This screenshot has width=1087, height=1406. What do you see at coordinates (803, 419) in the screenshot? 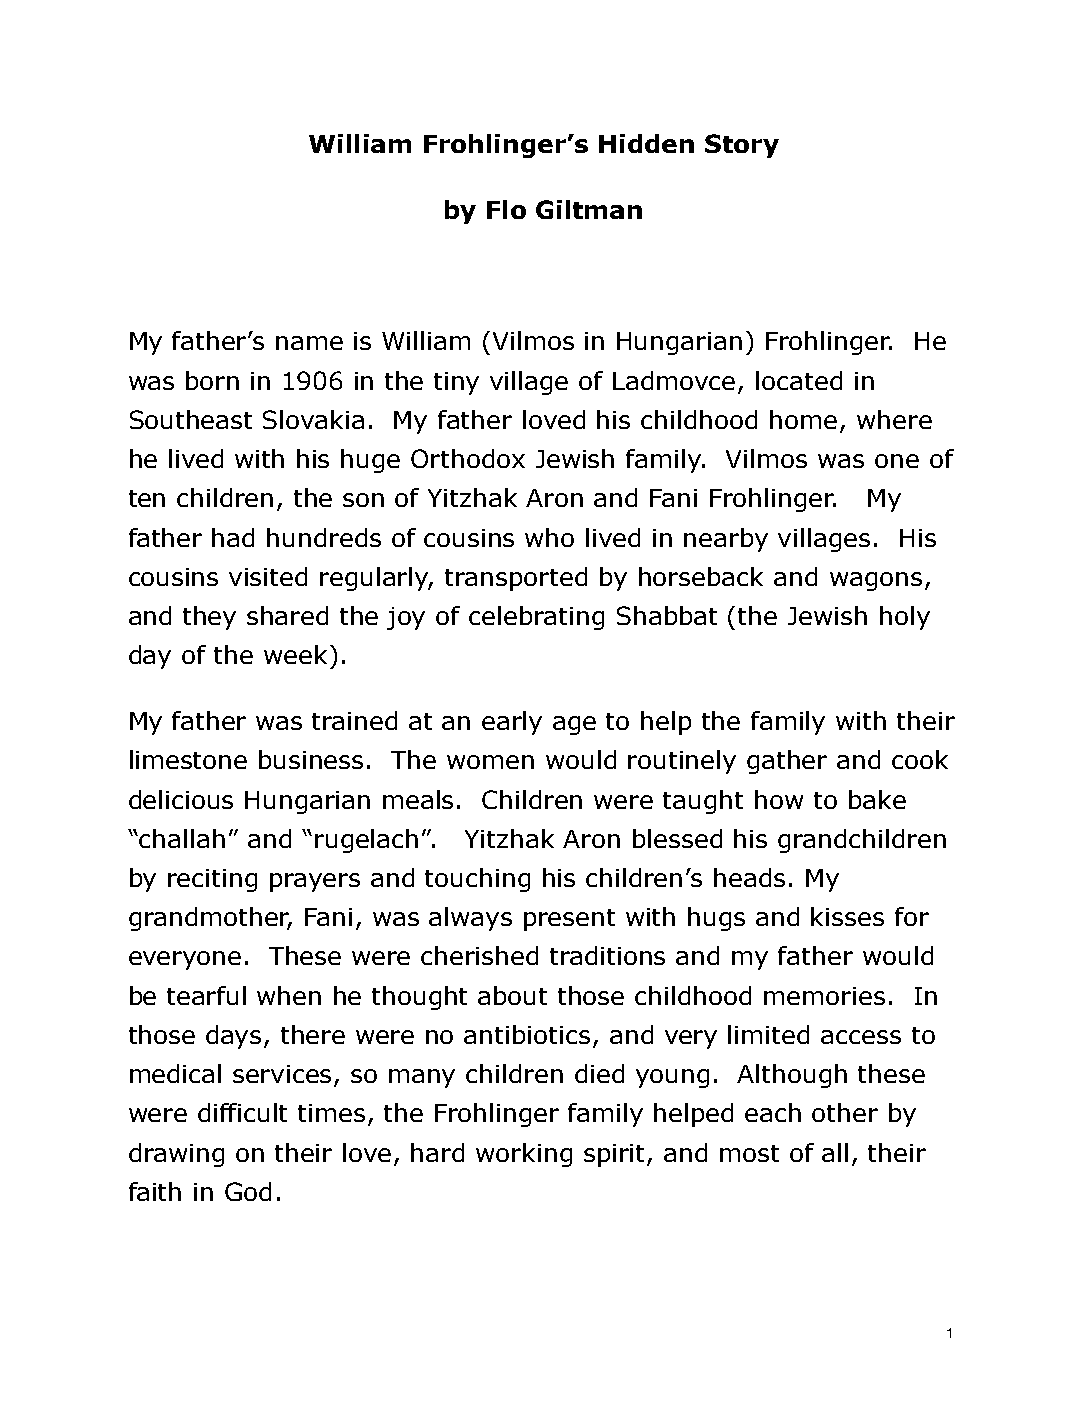
I see `home` at bounding box center [803, 419].
